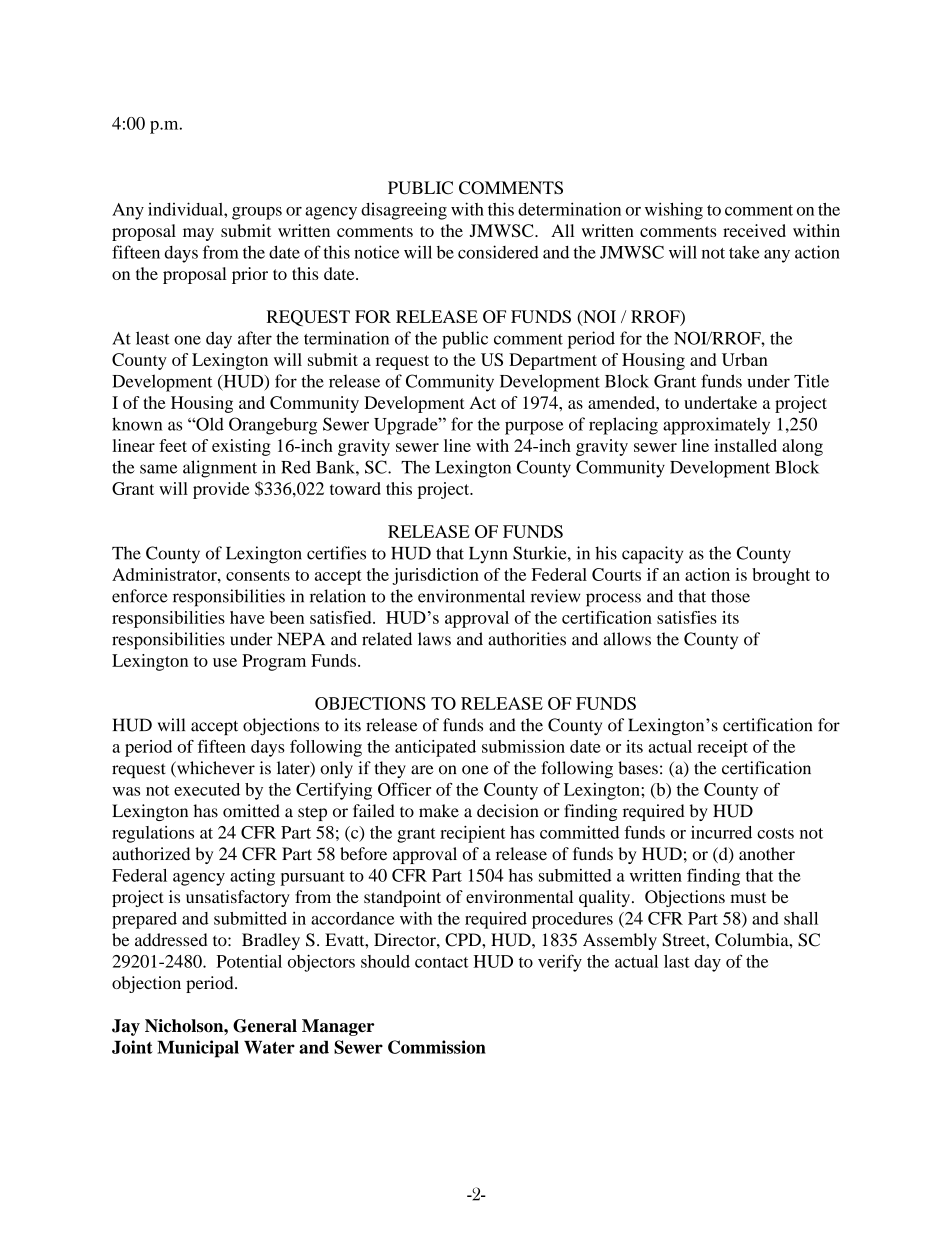  Describe the element at coordinates (716, 426) in the image. I see `approximately` at that location.
